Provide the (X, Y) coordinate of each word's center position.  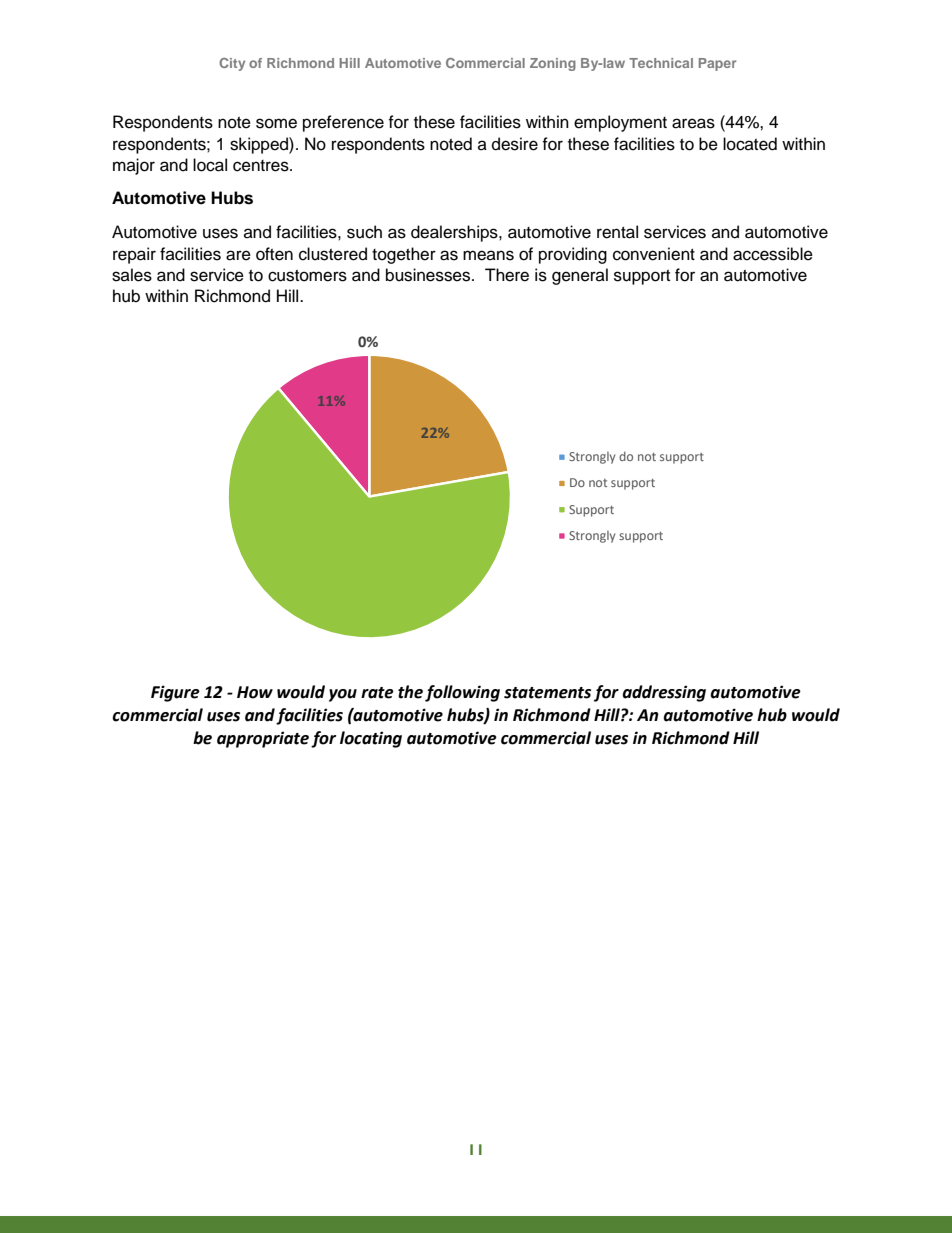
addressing (664, 693)
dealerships (455, 233)
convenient (654, 254)
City (232, 64)
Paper (717, 64)
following (462, 693)
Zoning (553, 64)
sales (132, 275)
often (274, 254)
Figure (175, 693)
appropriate (263, 739)
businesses (429, 275)
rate (377, 693)
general (580, 276)
